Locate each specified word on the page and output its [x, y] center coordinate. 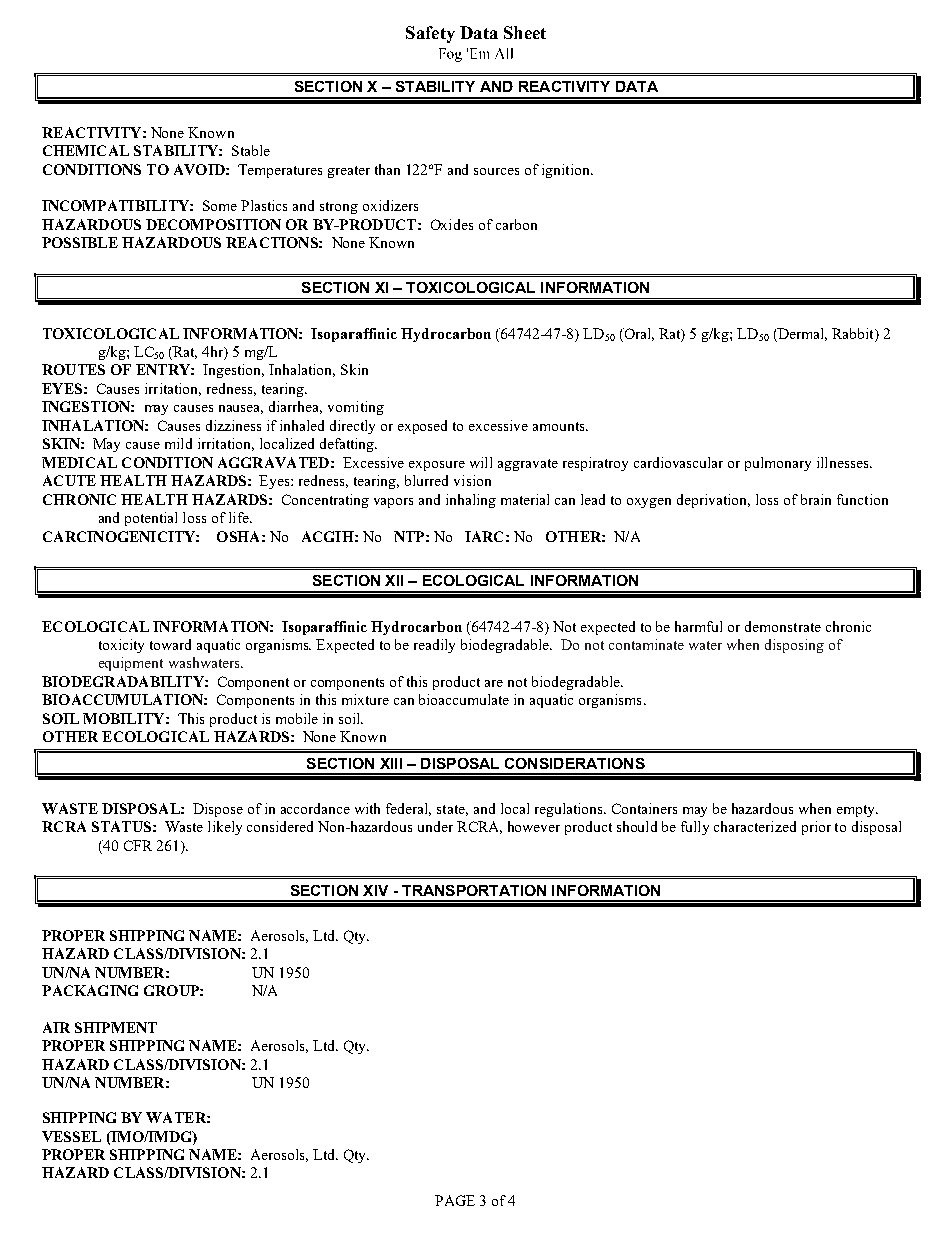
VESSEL [71, 1136]
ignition [567, 171]
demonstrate [783, 626]
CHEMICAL [86, 150]
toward [170, 644]
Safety [430, 34]
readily [434, 646]
